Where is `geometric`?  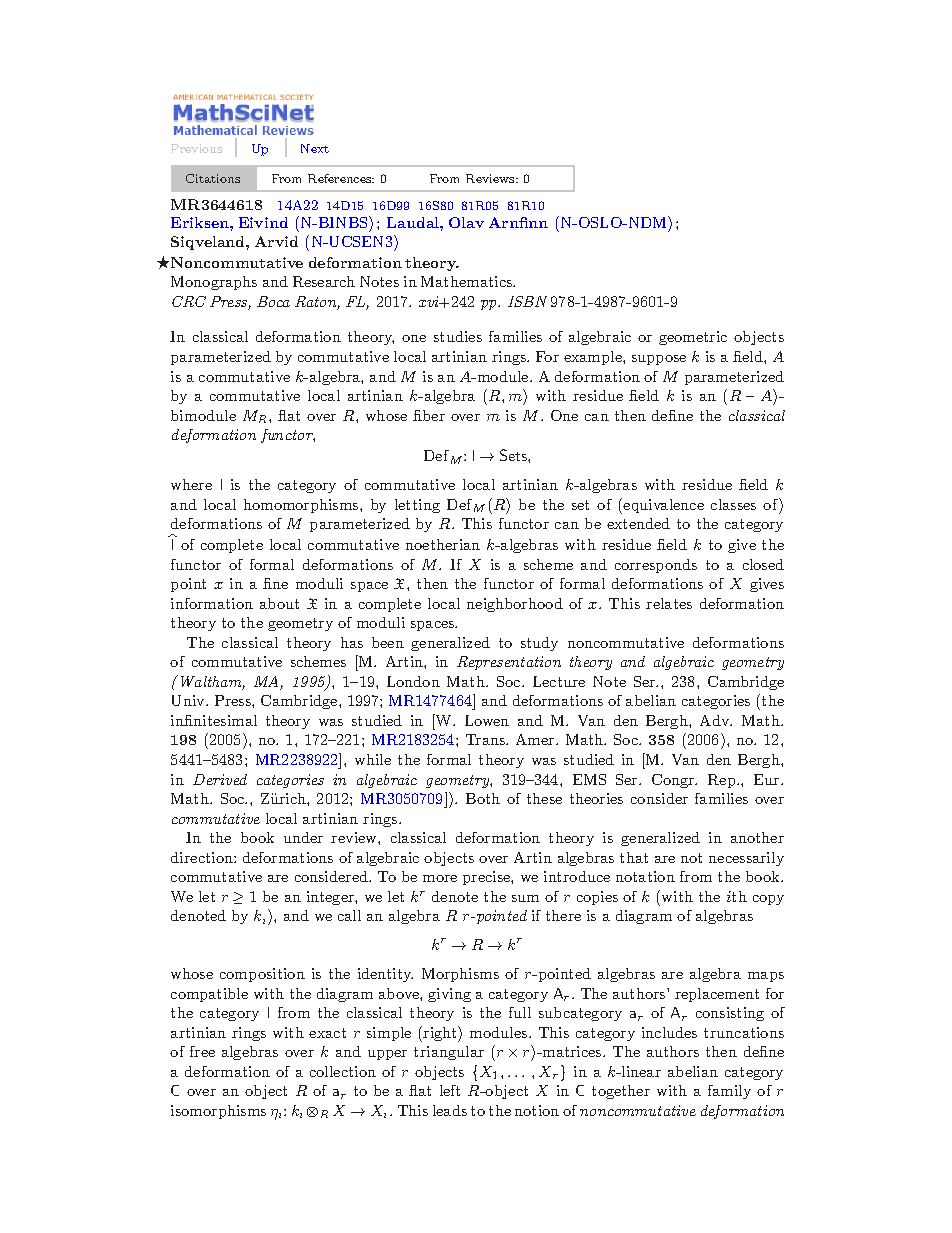 geometric is located at coordinates (693, 338).
